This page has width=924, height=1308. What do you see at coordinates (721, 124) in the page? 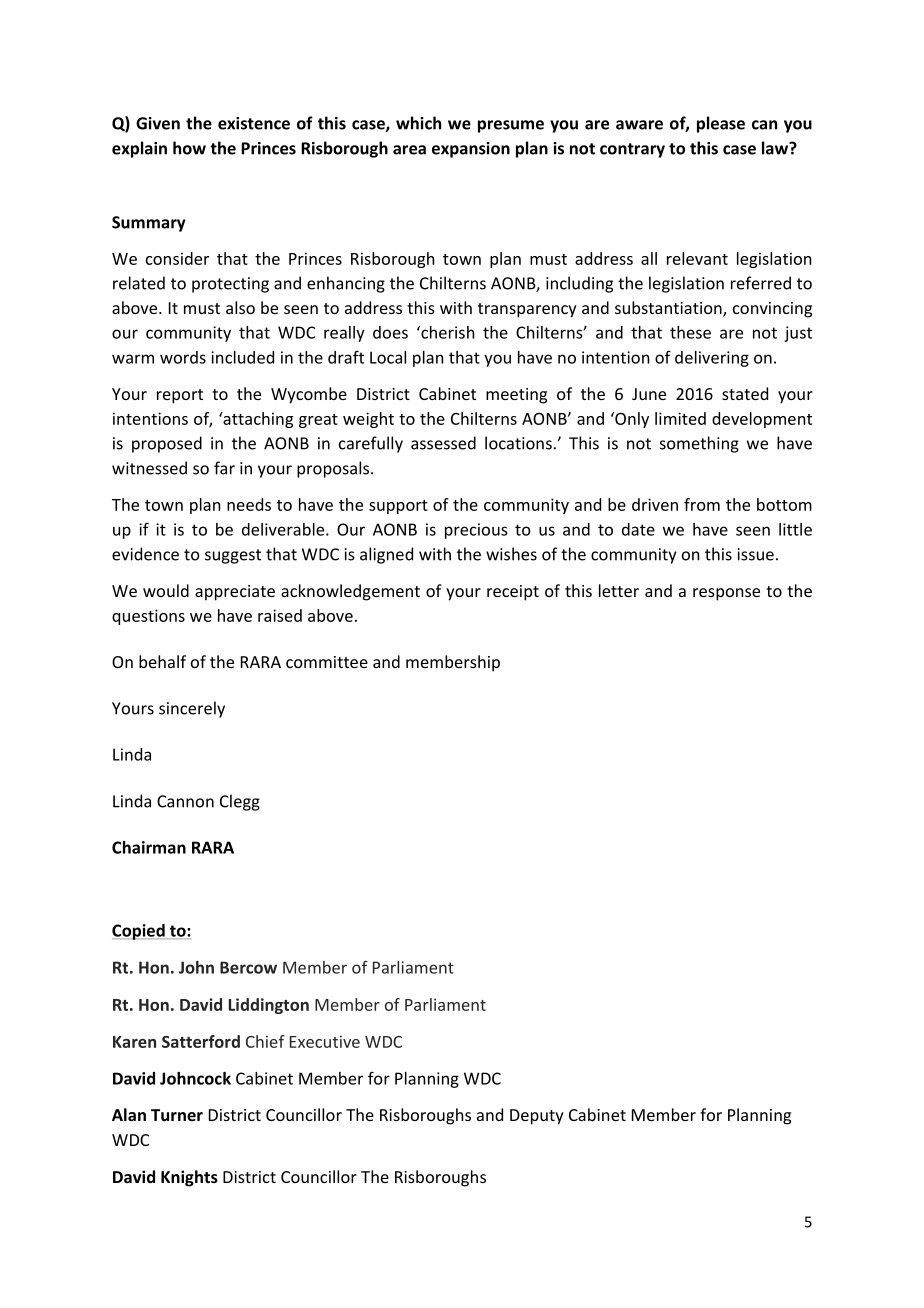
I see `please` at bounding box center [721, 124].
